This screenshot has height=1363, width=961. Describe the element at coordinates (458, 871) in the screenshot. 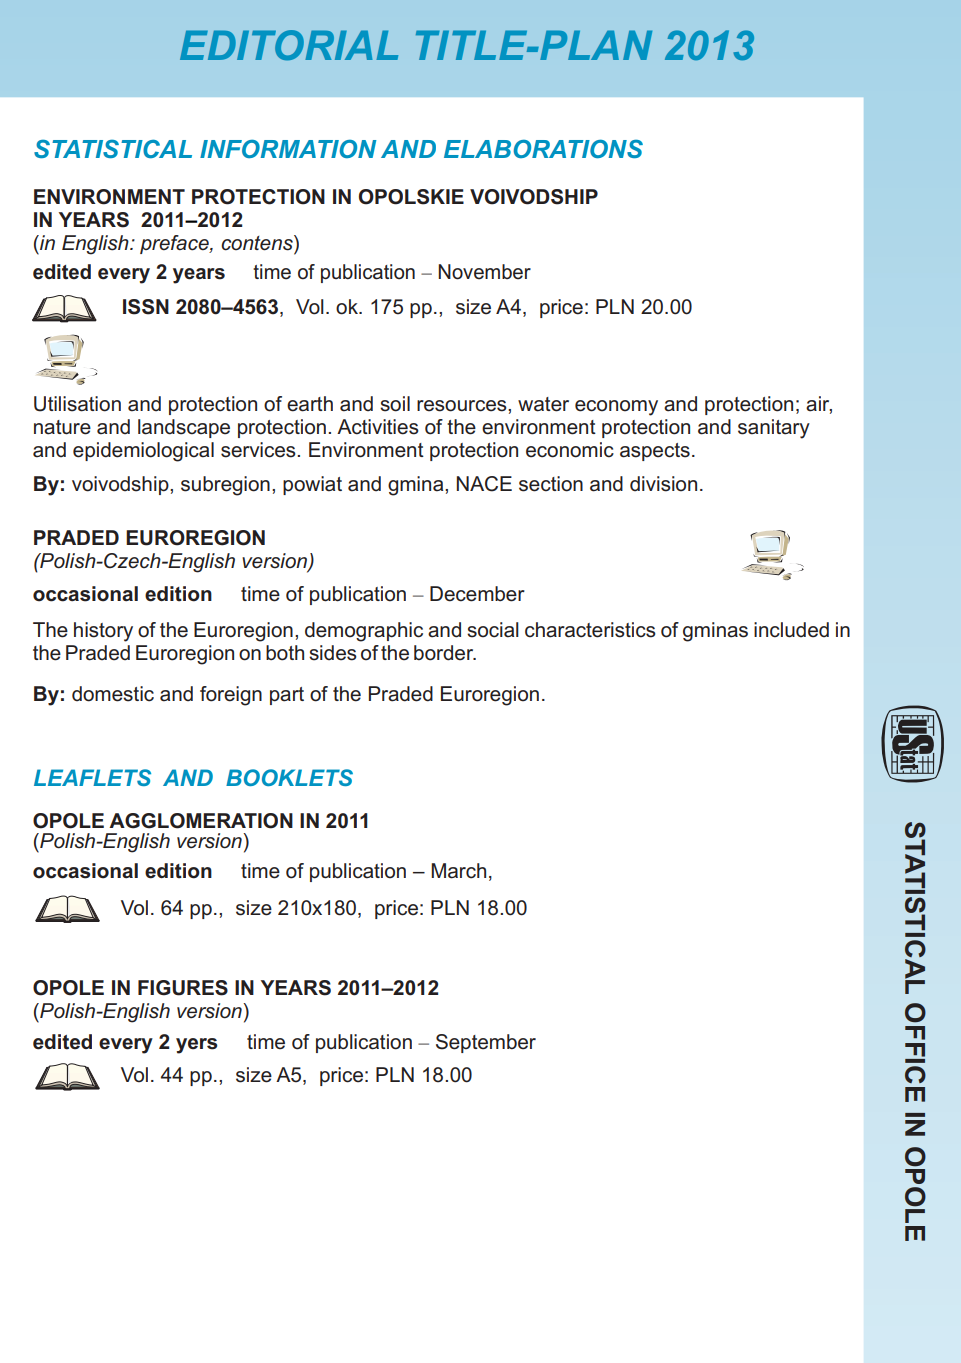

I see `March` at that location.
